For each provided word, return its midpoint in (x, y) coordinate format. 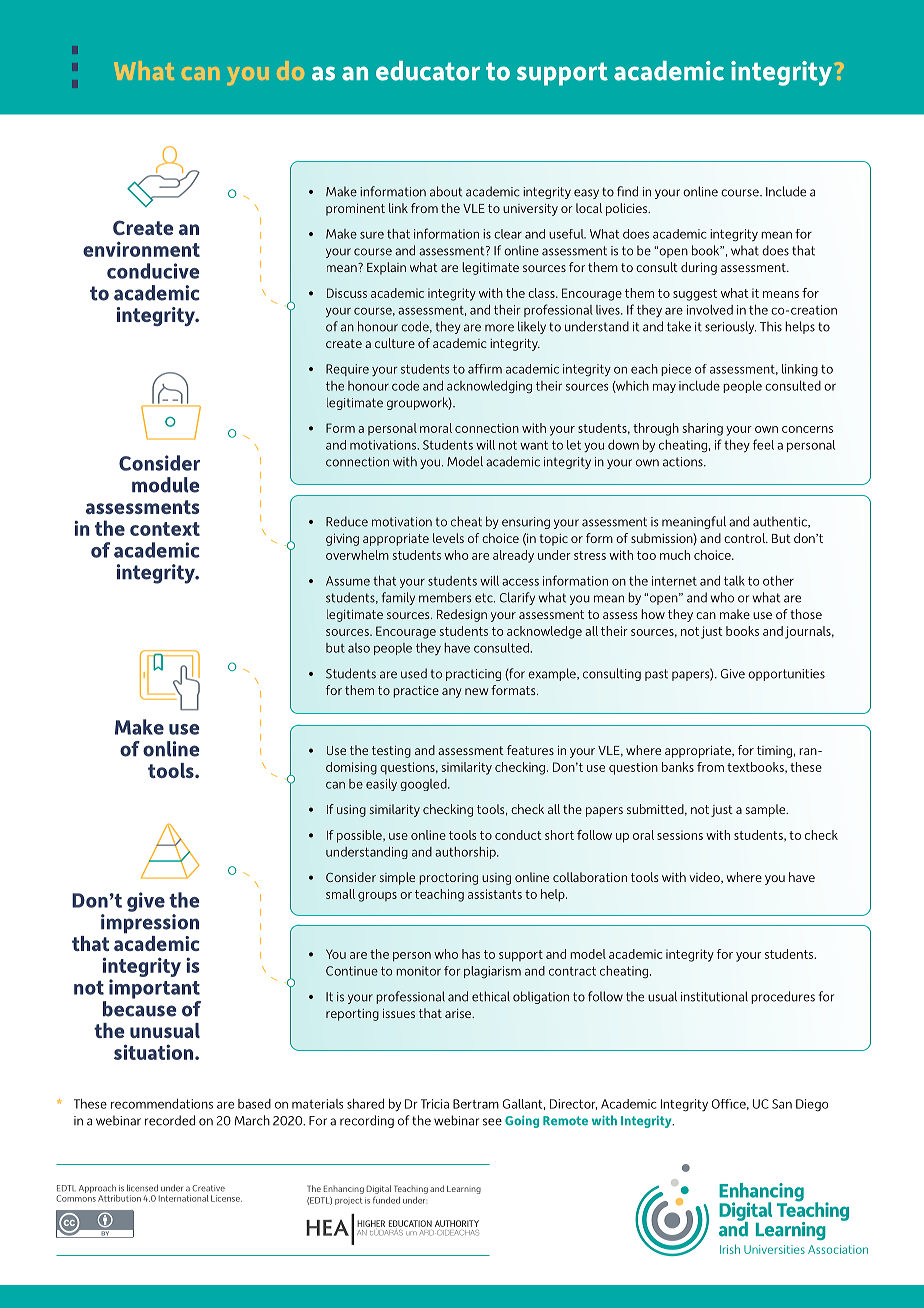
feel (763, 444)
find (627, 191)
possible (360, 836)
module (165, 485)
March (252, 1120)
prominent (355, 210)
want (534, 445)
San (782, 1104)
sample (766, 810)
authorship (466, 853)
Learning (464, 1190)
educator (428, 71)
